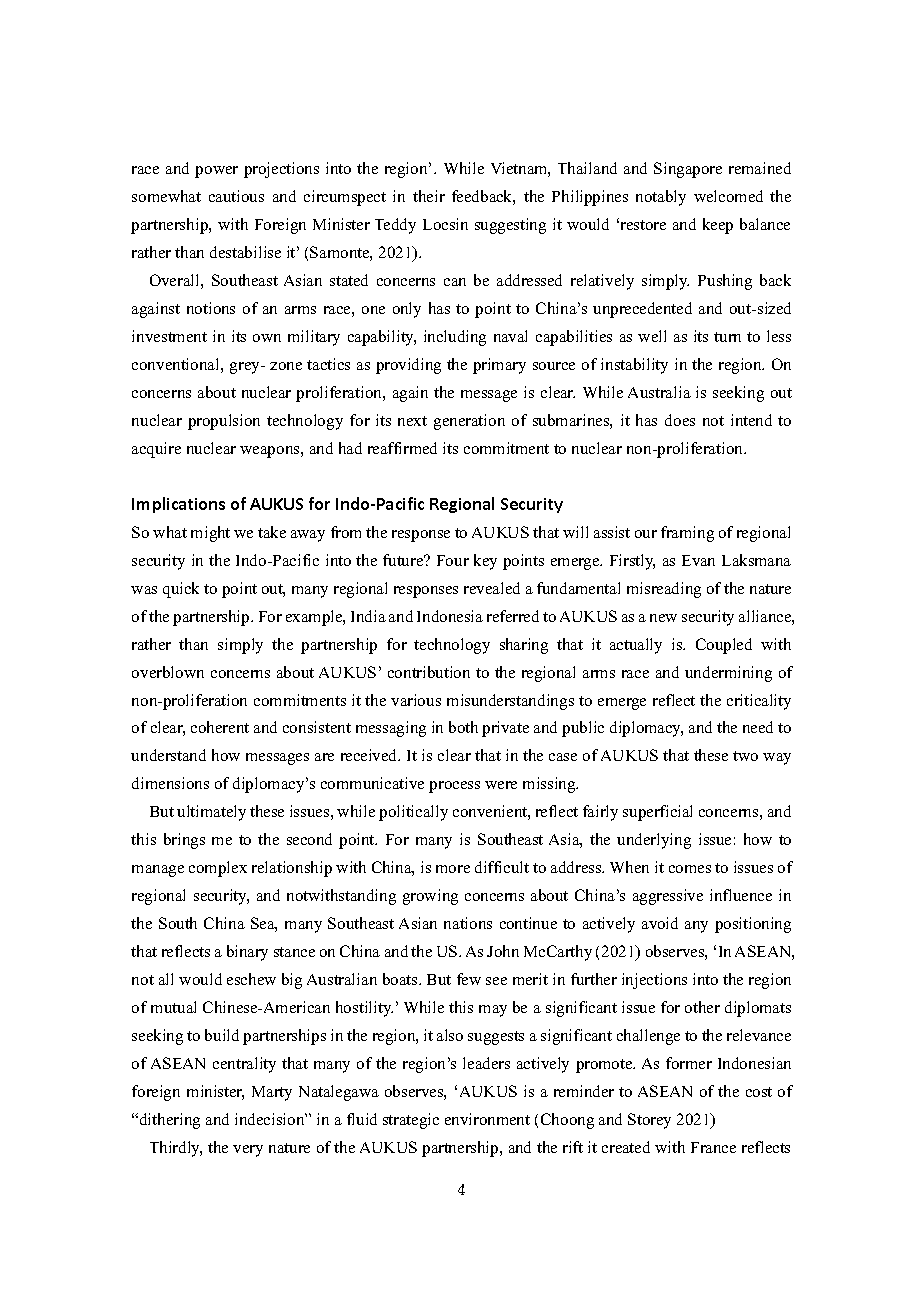 This screenshot has height=1308, width=924. Describe the element at coordinates (429, 672) in the screenshot. I see `contribution` at that location.
